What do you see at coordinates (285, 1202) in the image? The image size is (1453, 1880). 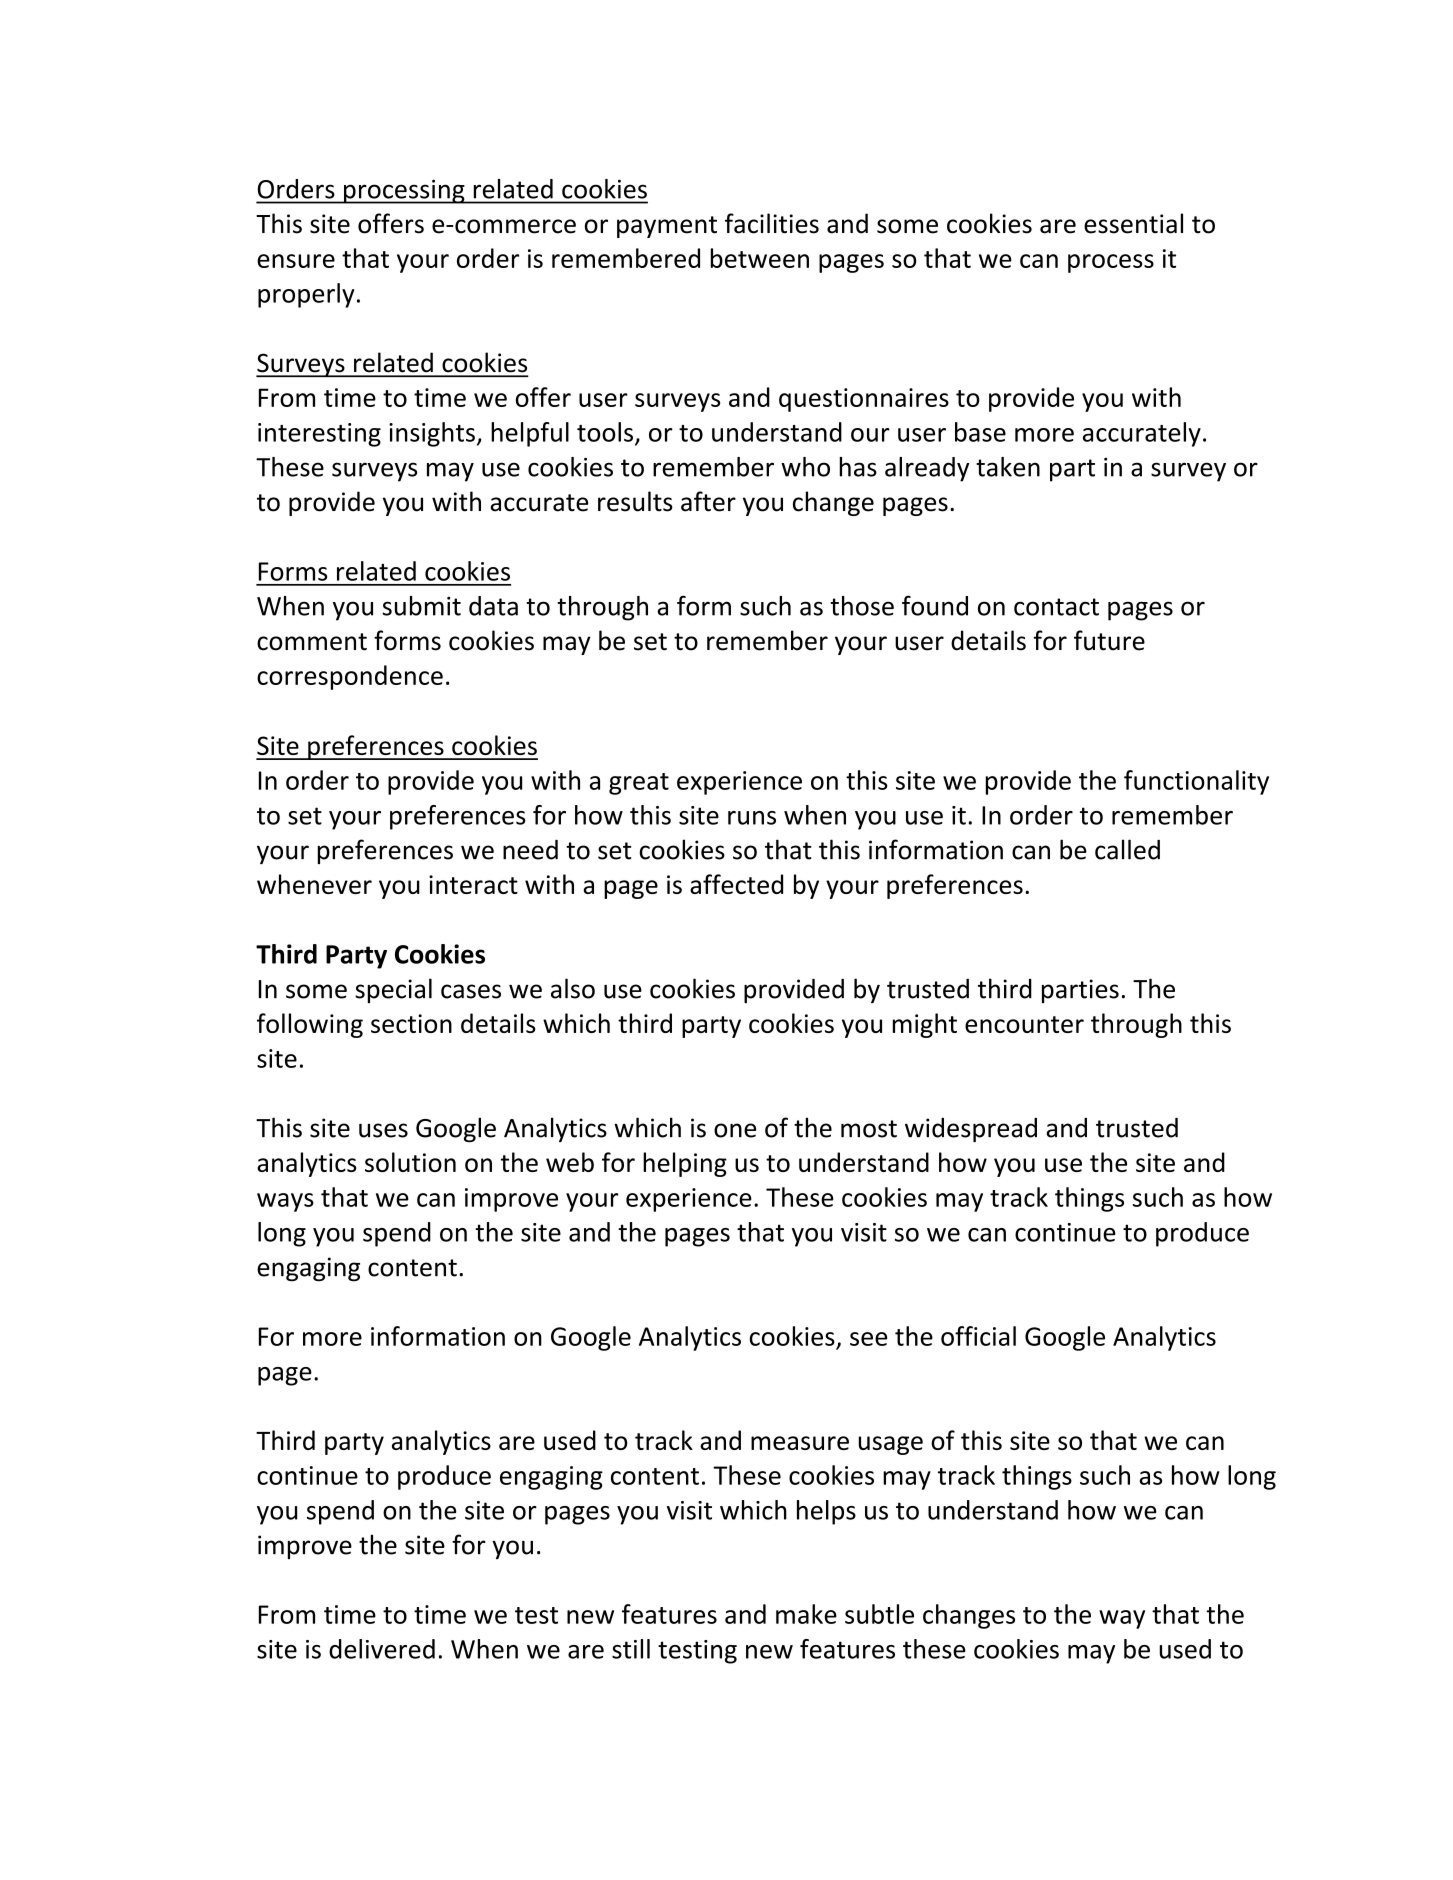 I see `ways` at bounding box center [285, 1202].
